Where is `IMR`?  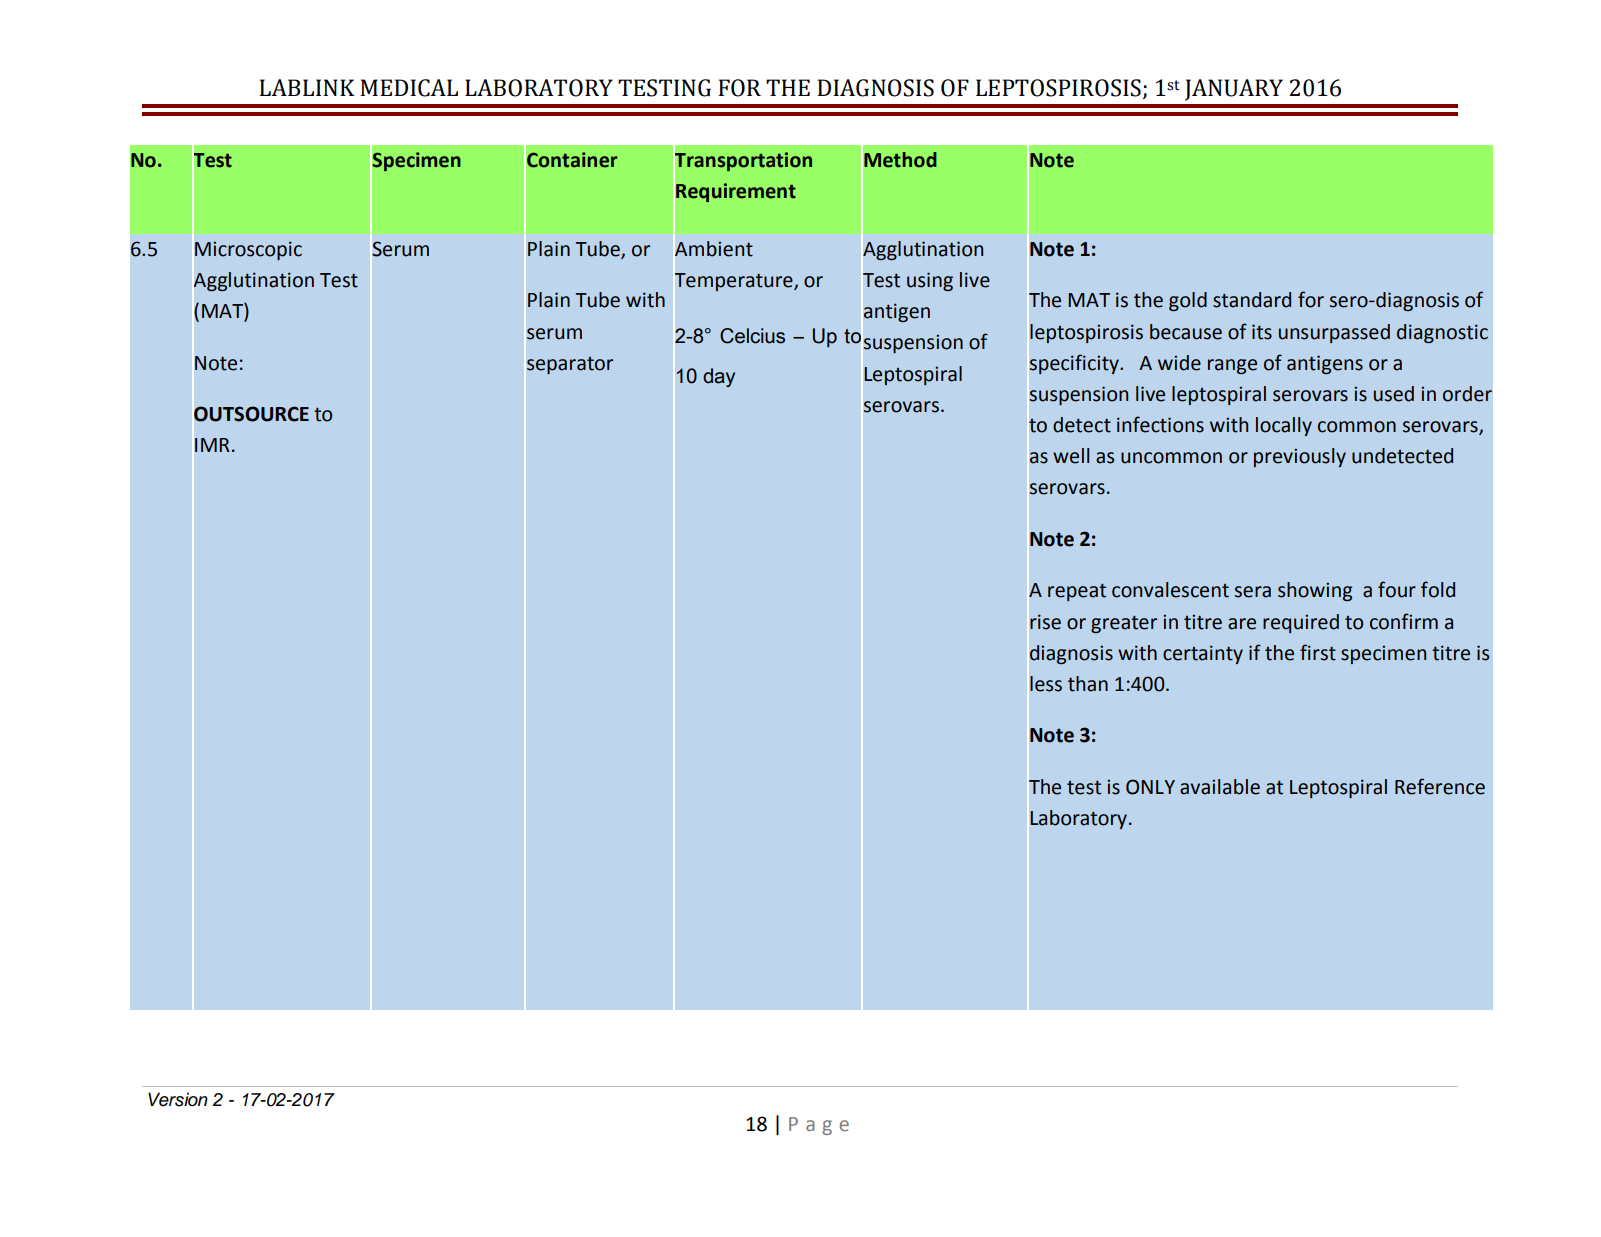
IMR is located at coordinates (212, 445).
